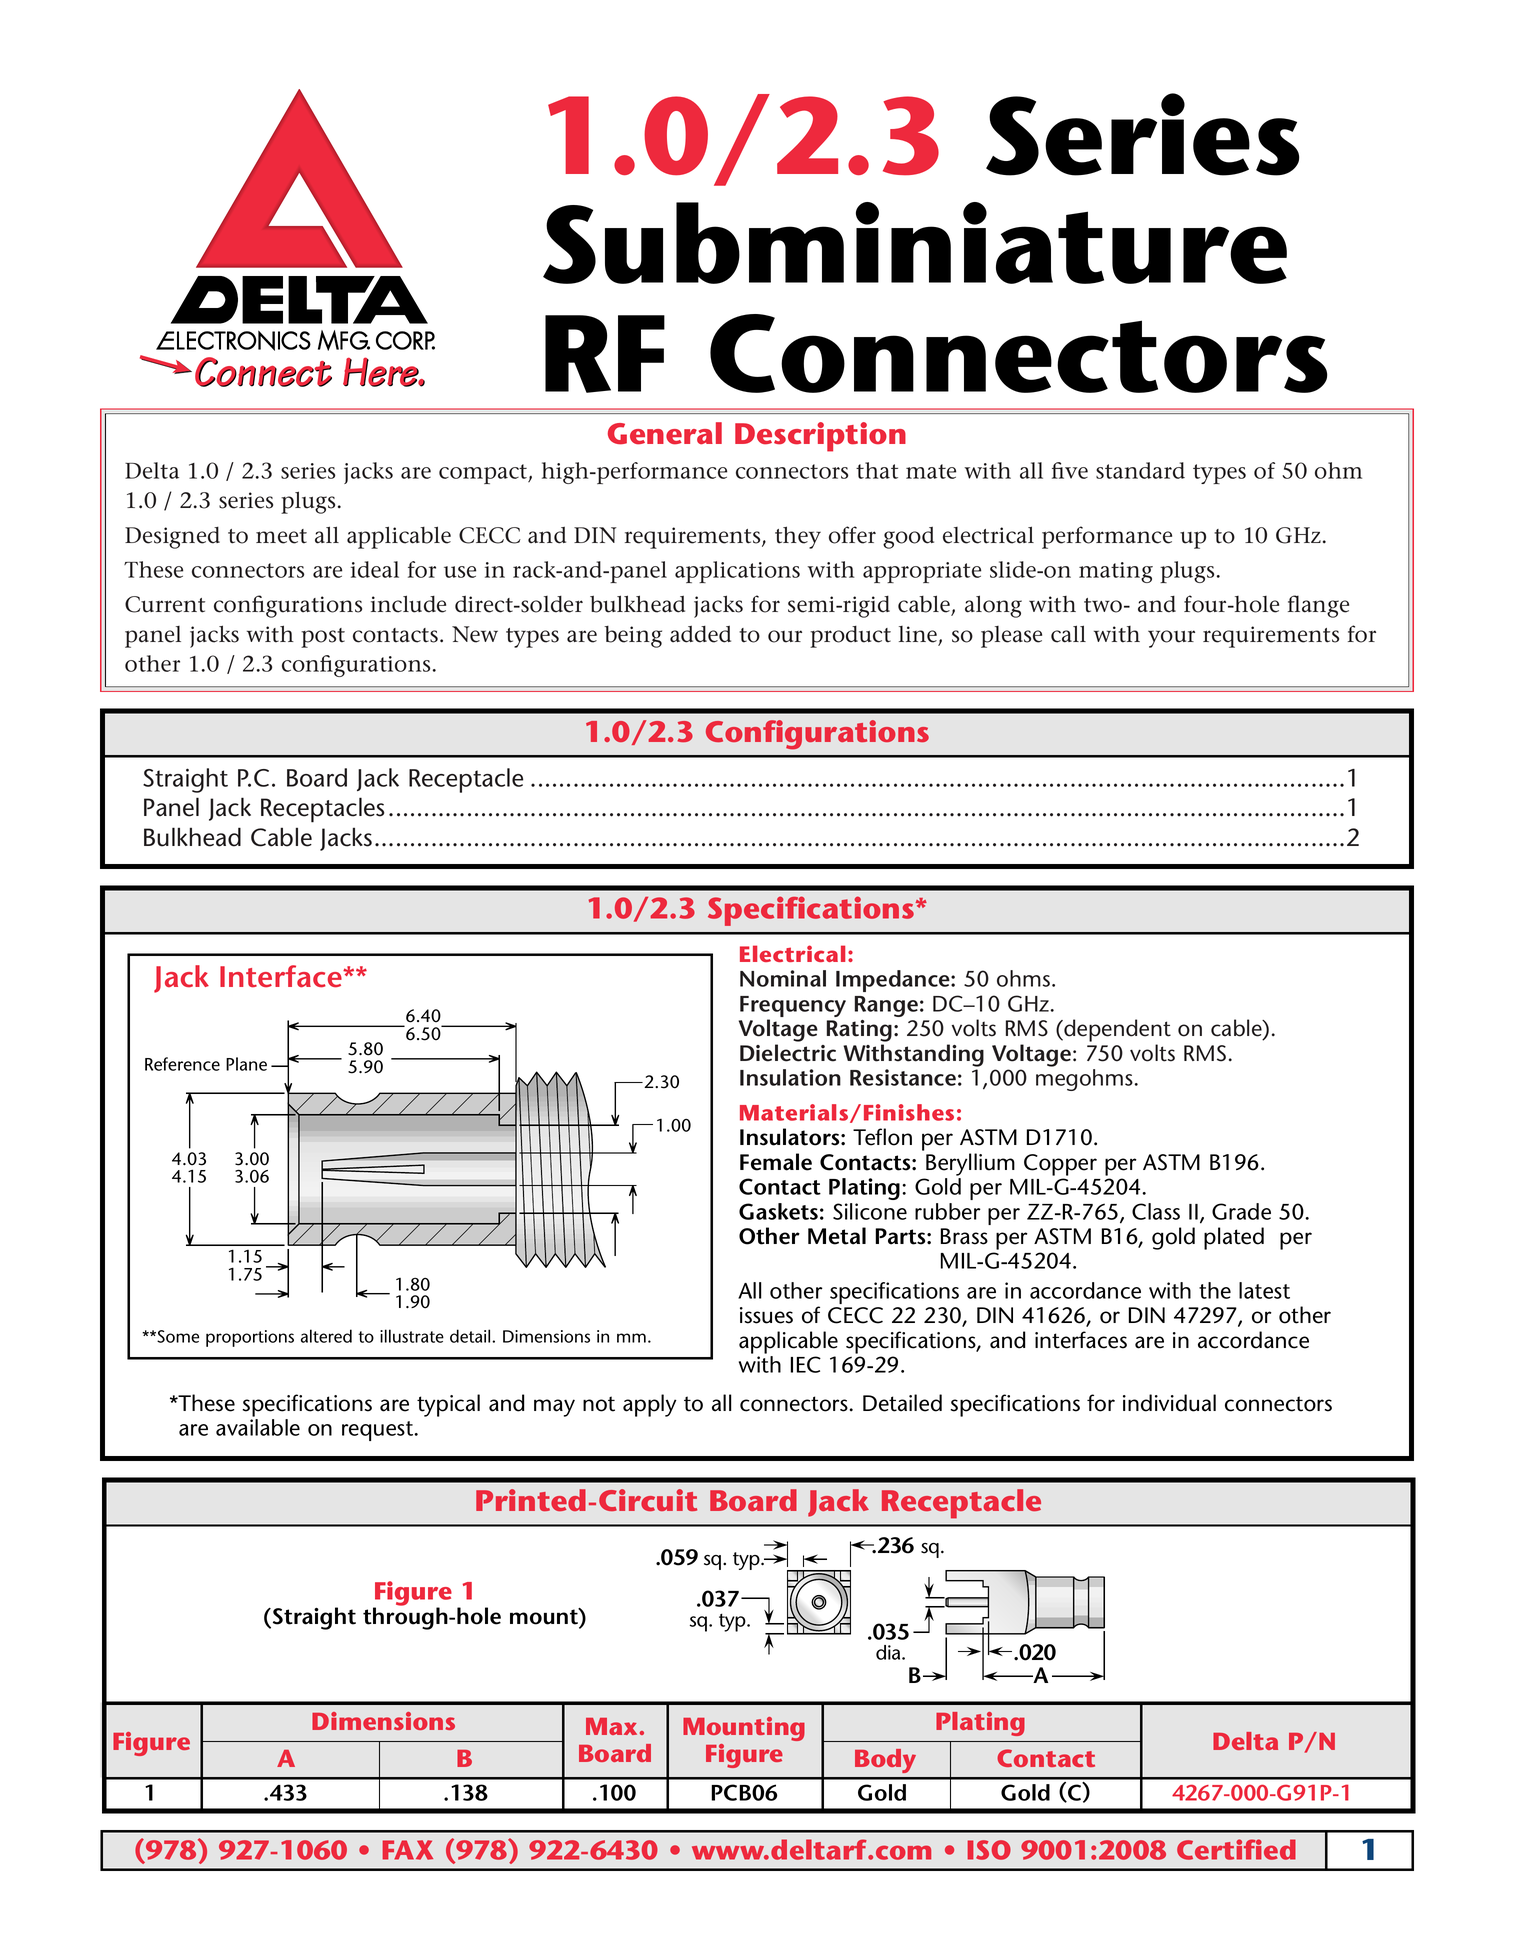 This document has width=1514, height=1960. Describe the element at coordinates (1140, 470) in the document. I see `standard` at that location.
